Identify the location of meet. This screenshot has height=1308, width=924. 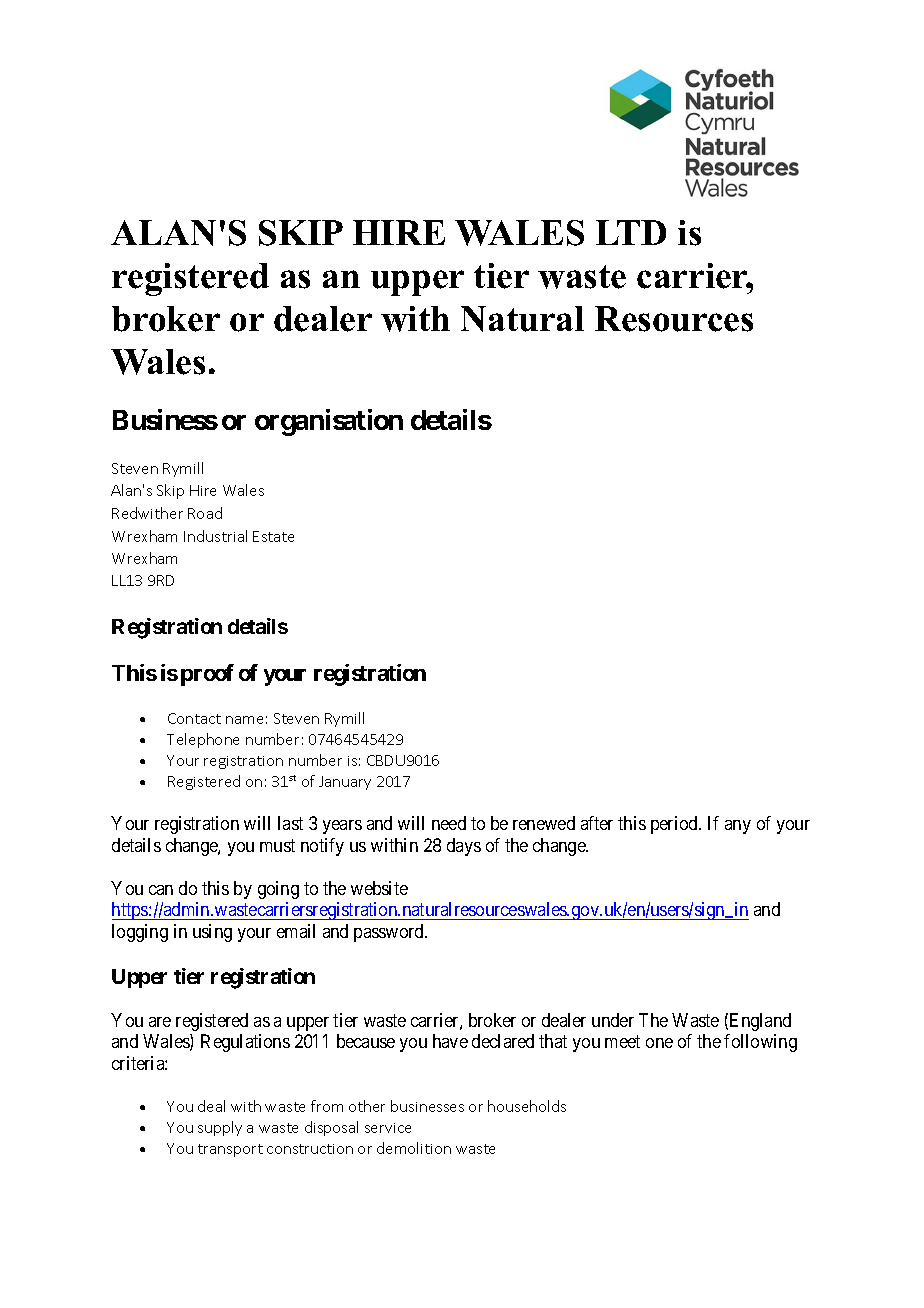
(622, 1042).
